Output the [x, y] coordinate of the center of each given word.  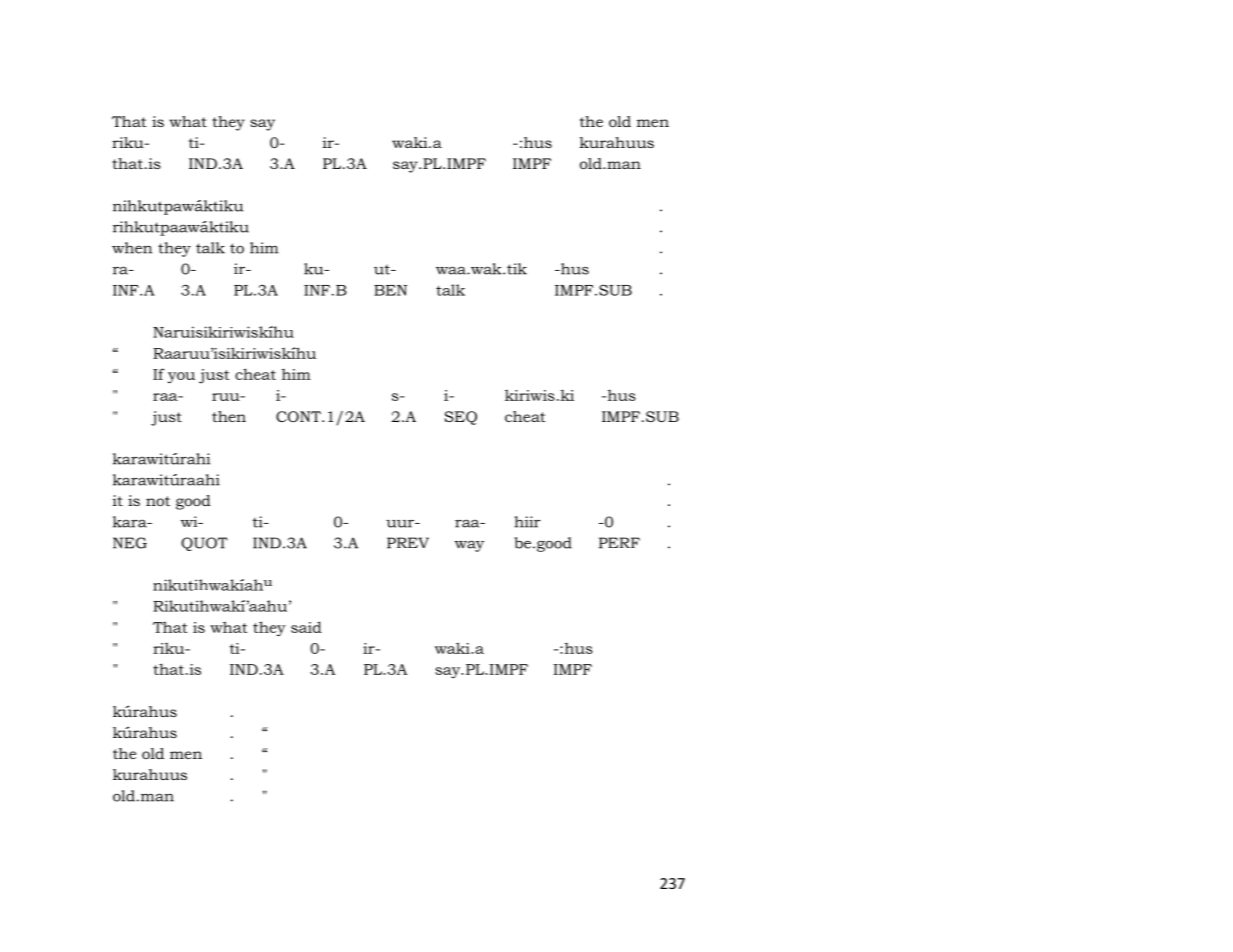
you [181, 378]
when [132, 248]
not [158, 501]
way [469, 546]
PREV [408, 543]
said [306, 627]
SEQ [460, 418]
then [229, 416]
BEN [390, 290]
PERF [619, 543]
